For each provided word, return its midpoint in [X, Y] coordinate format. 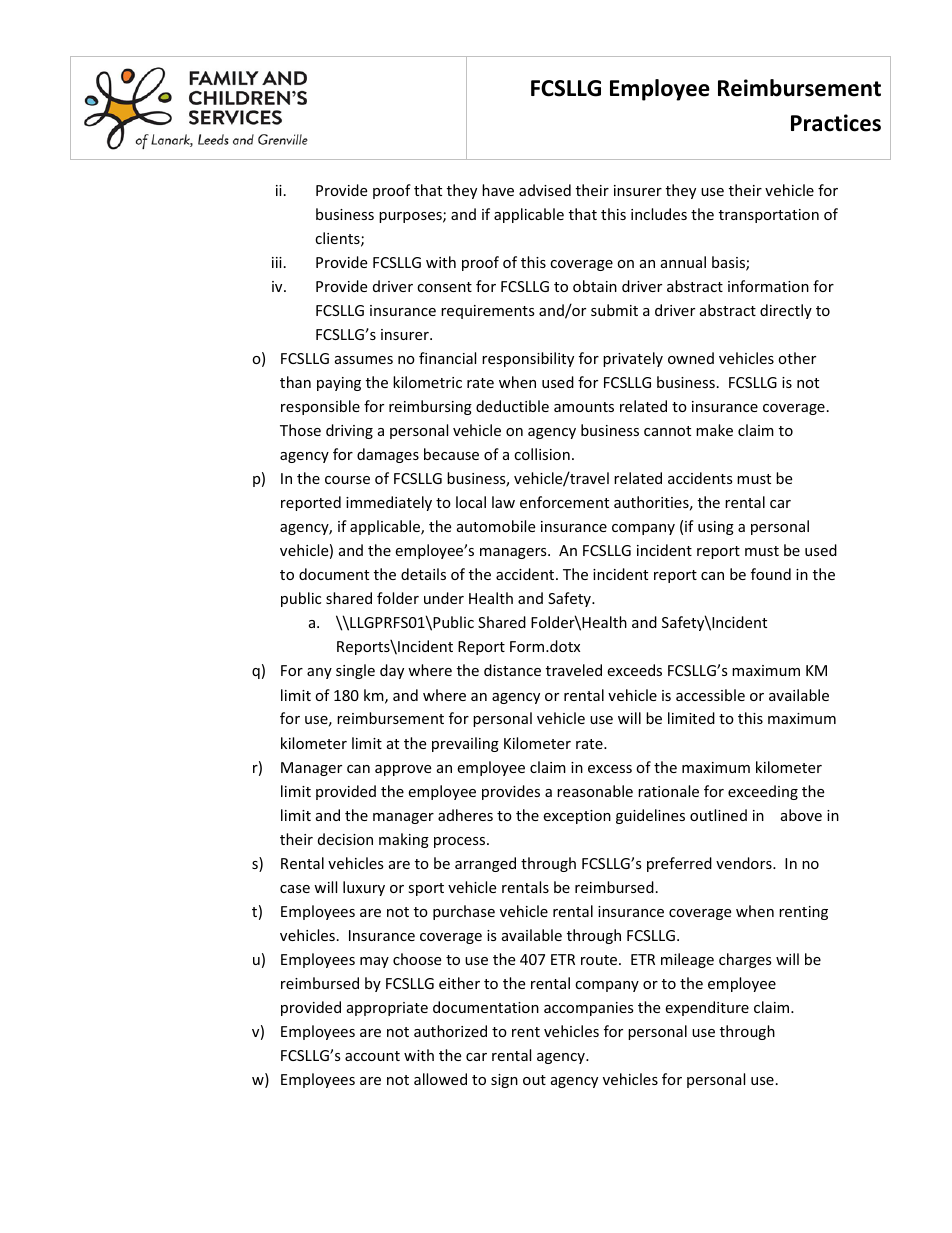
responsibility [528, 359]
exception [577, 817]
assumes [364, 360]
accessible [710, 695]
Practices [836, 123]
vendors [745, 863]
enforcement [564, 502]
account [372, 1056]
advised [545, 190]
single [355, 671]
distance [512, 670]
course [347, 480]
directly [786, 311]
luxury [364, 888]
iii [277, 262]
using [716, 528]
